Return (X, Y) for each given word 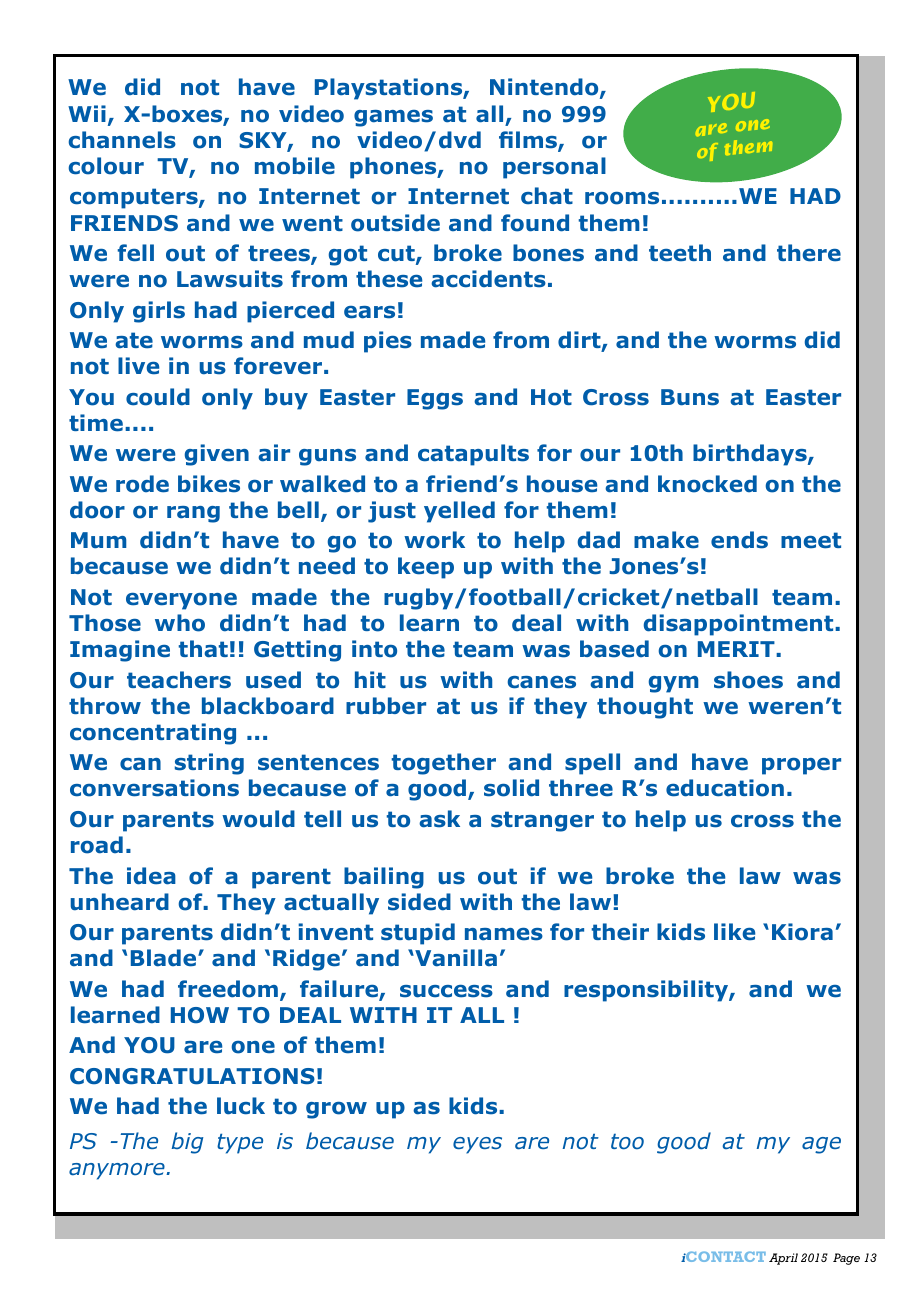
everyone (181, 601)
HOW (200, 1015)
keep (426, 568)
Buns (690, 397)
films (529, 141)
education (725, 788)
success (446, 991)
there (809, 253)
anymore (118, 1171)
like (734, 932)
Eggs (435, 399)
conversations (154, 788)
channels (122, 140)
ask (439, 819)
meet (811, 540)
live (138, 366)
